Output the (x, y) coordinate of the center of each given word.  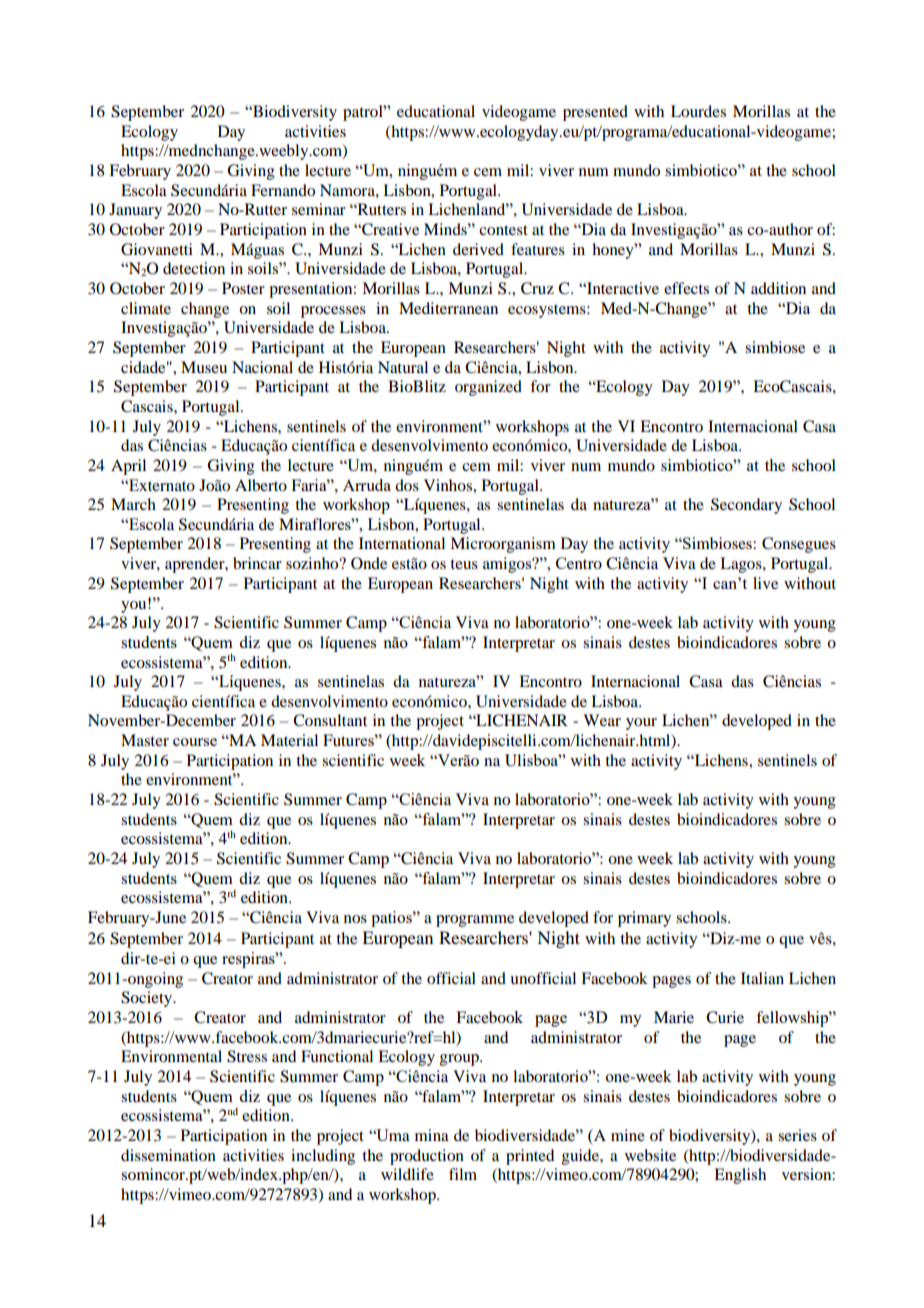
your (641, 724)
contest (503, 230)
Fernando (283, 190)
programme (475, 921)
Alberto (261, 485)
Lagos (742, 565)
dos (407, 485)
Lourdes (698, 111)
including (323, 1157)
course (195, 742)
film (463, 1174)
